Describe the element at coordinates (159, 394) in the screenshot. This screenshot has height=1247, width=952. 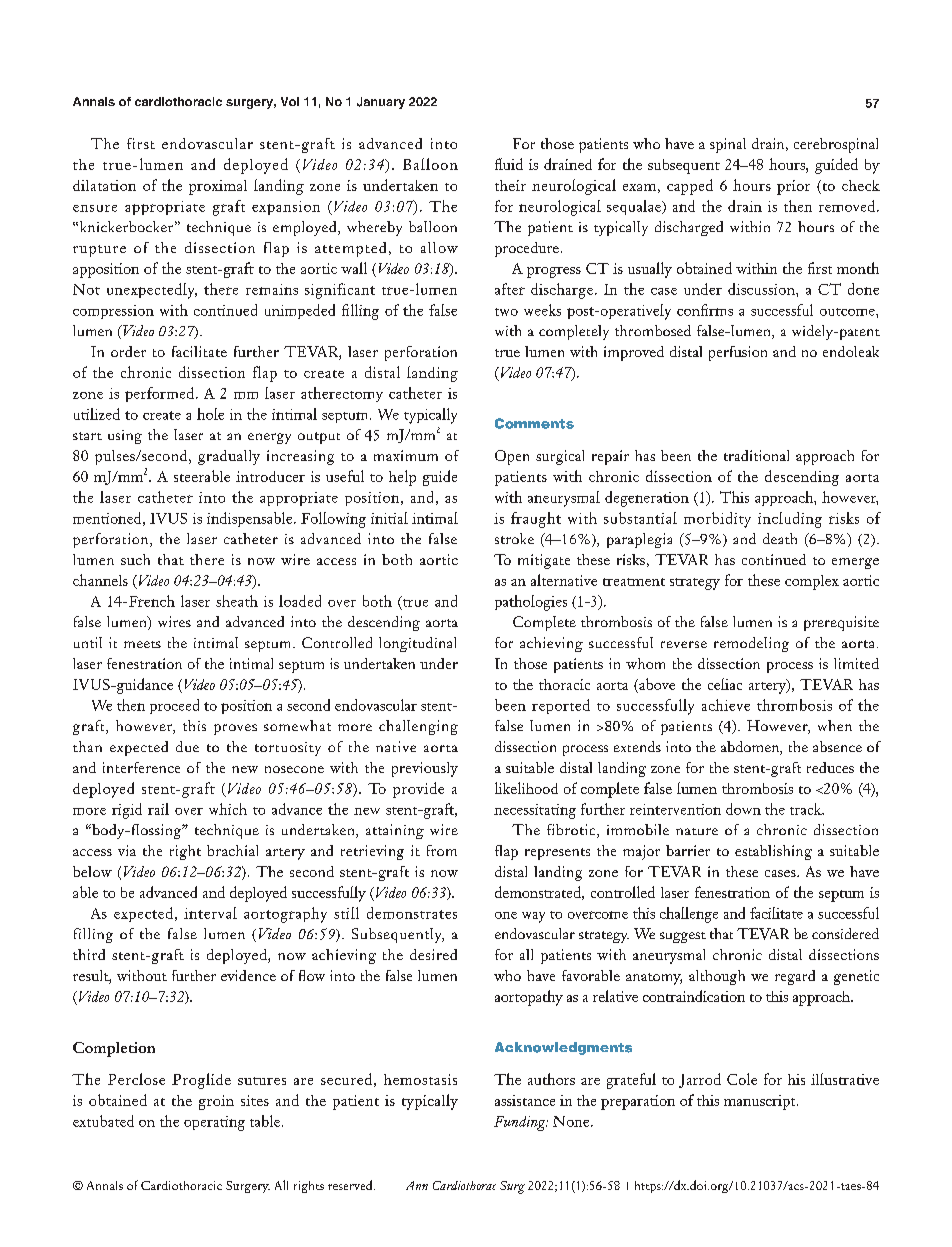
I see `performed` at that location.
